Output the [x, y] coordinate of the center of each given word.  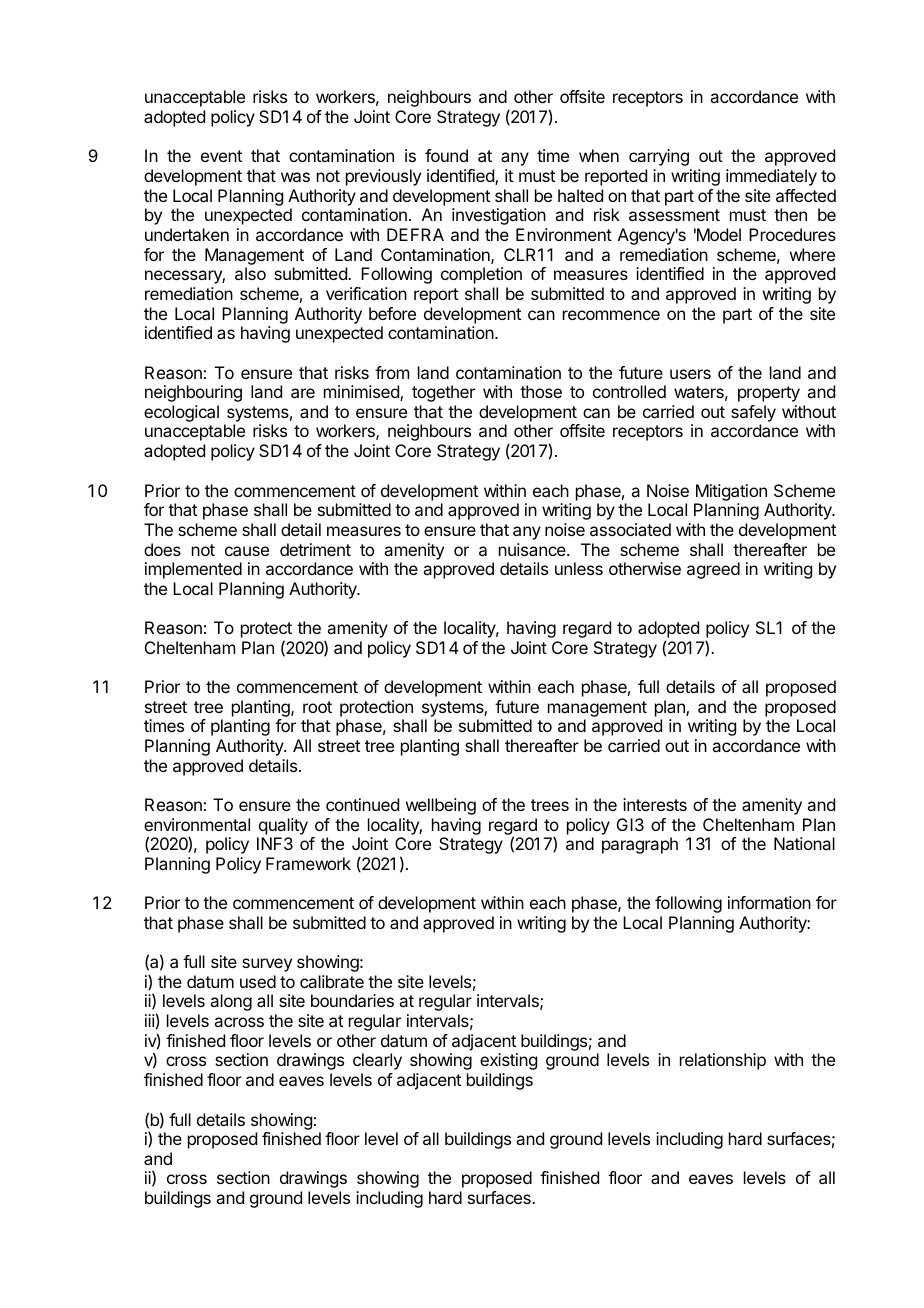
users [690, 374]
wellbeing [441, 806]
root [317, 707]
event [221, 156]
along [231, 1002]
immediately [771, 177]
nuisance [533, 549]
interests [655, 804]
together [443, 393]
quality [283, 826]
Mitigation [731, 492]
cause [247, 551]
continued [362, 804]
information [769, 902]
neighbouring [193, 393]
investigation [499, 216]
